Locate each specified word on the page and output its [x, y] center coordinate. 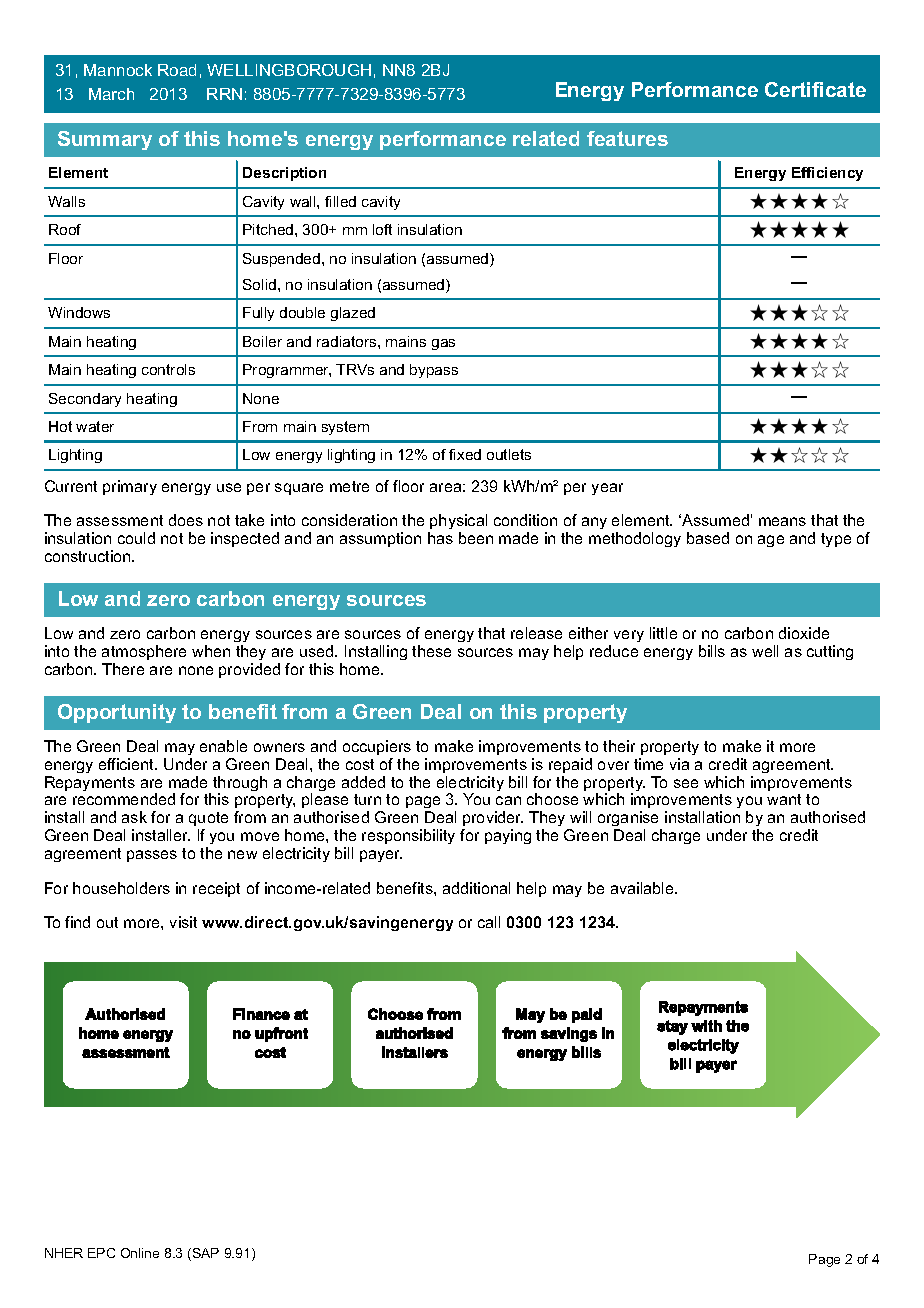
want [784, 799]
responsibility [408, 836]
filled [340, 201]
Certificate [815, 89]
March [111, 94]
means [782, 521]
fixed [465, 454]
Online [140, 1253]
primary [130, 487]
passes [152, 856]
